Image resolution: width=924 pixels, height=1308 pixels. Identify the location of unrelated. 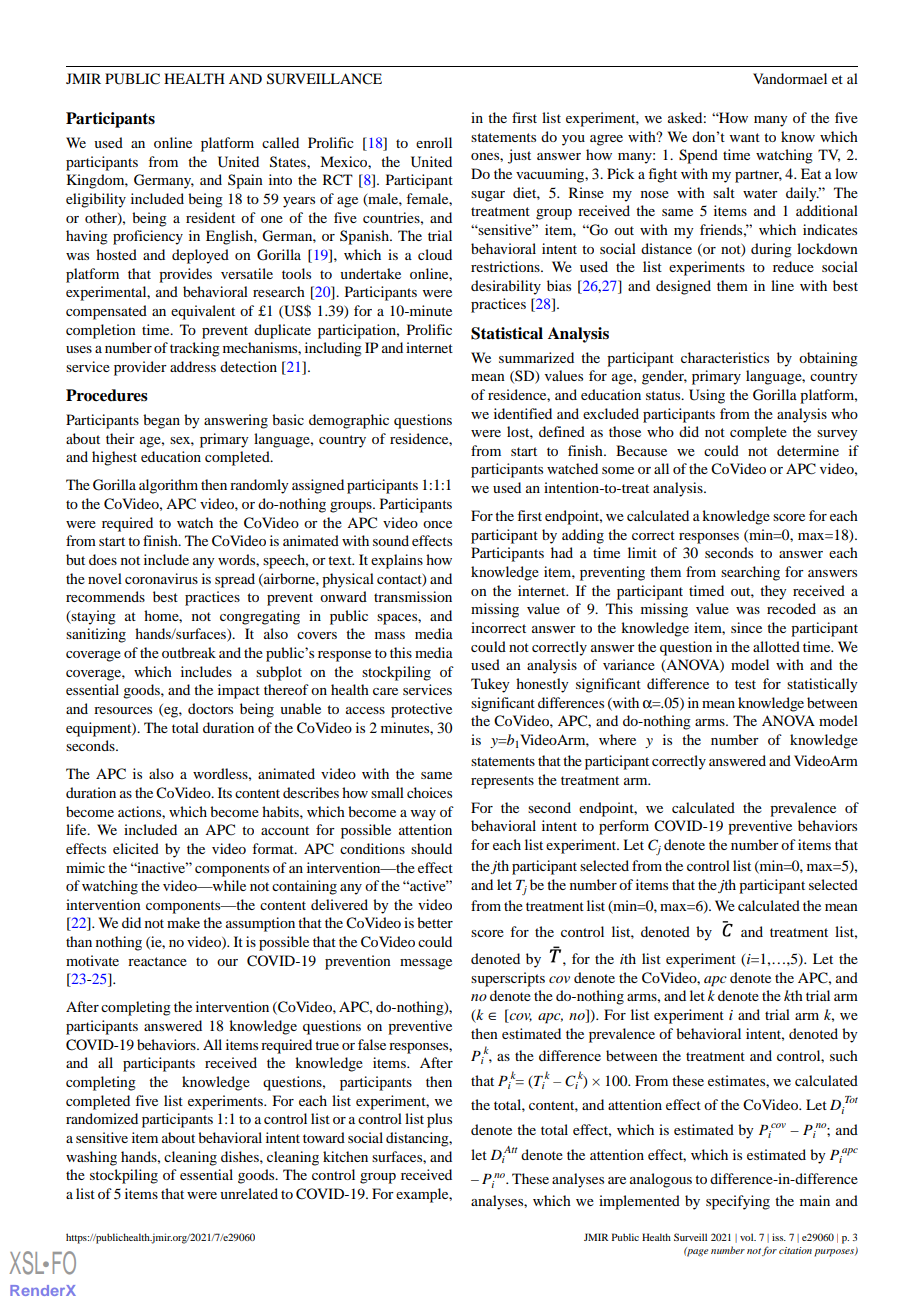
(249, 1193).
